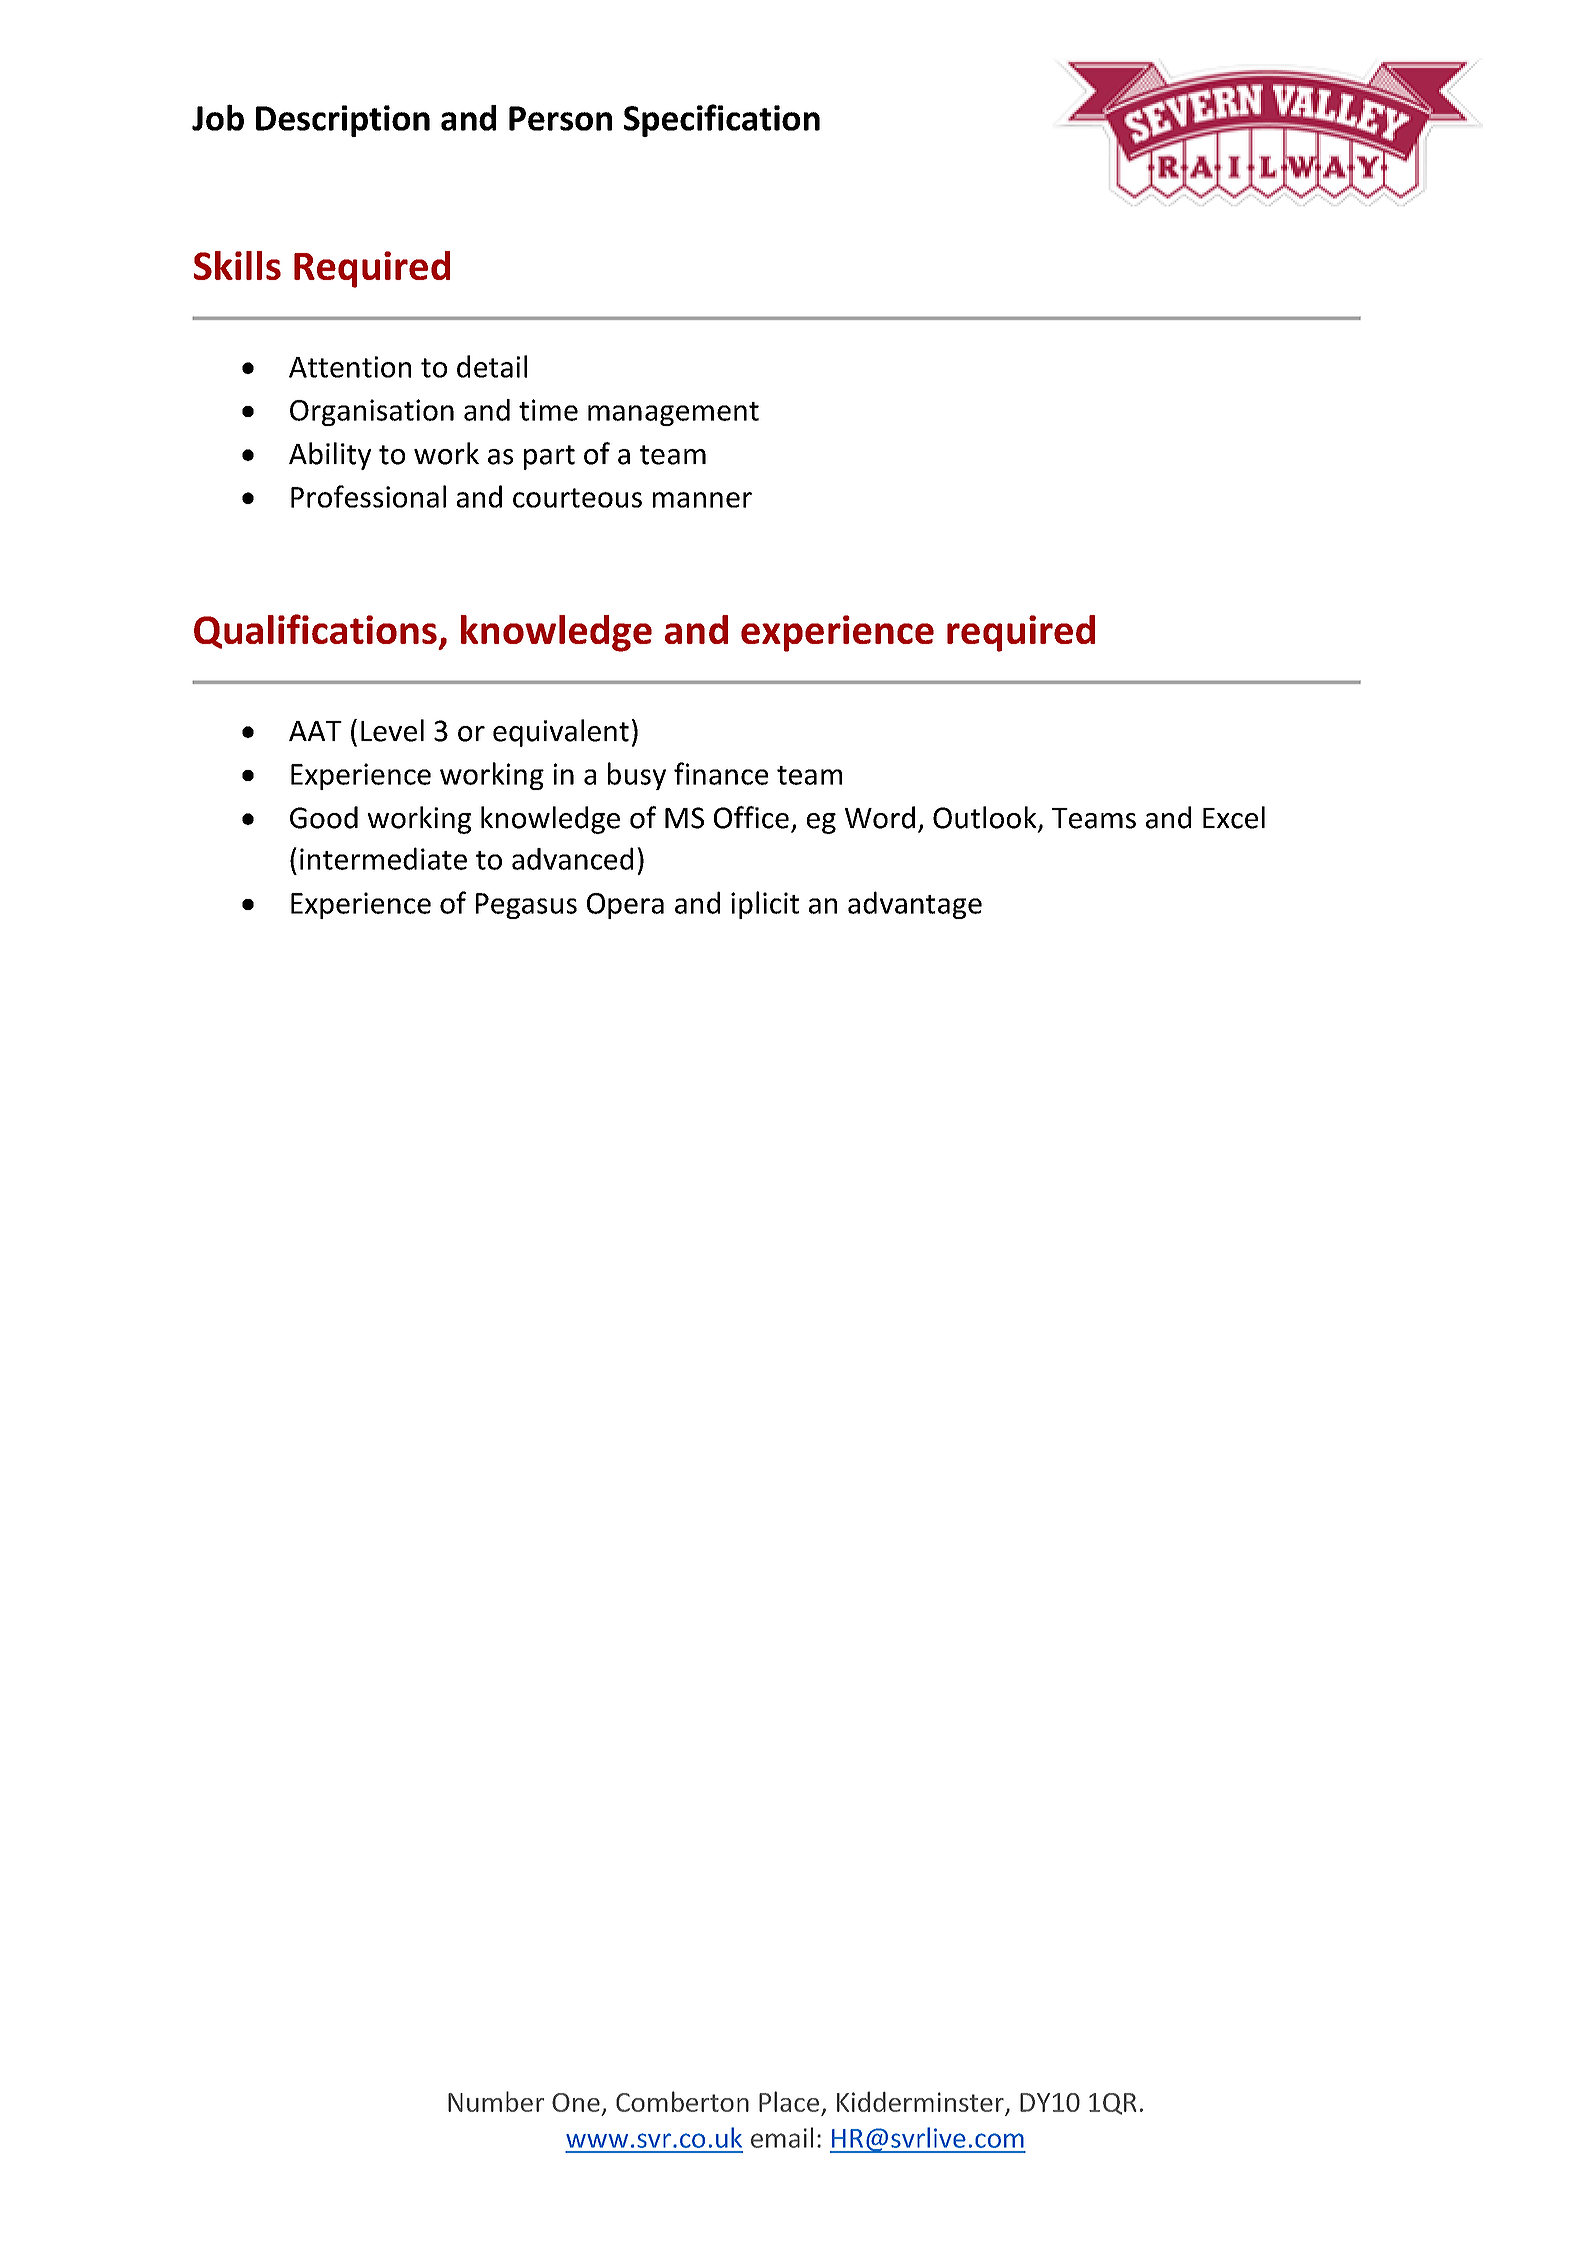 This image has width=1591, height=2250. What do you see at coordinates (789, 2101) in the image?
I see `Place` at bounding box center [789, 2101].
